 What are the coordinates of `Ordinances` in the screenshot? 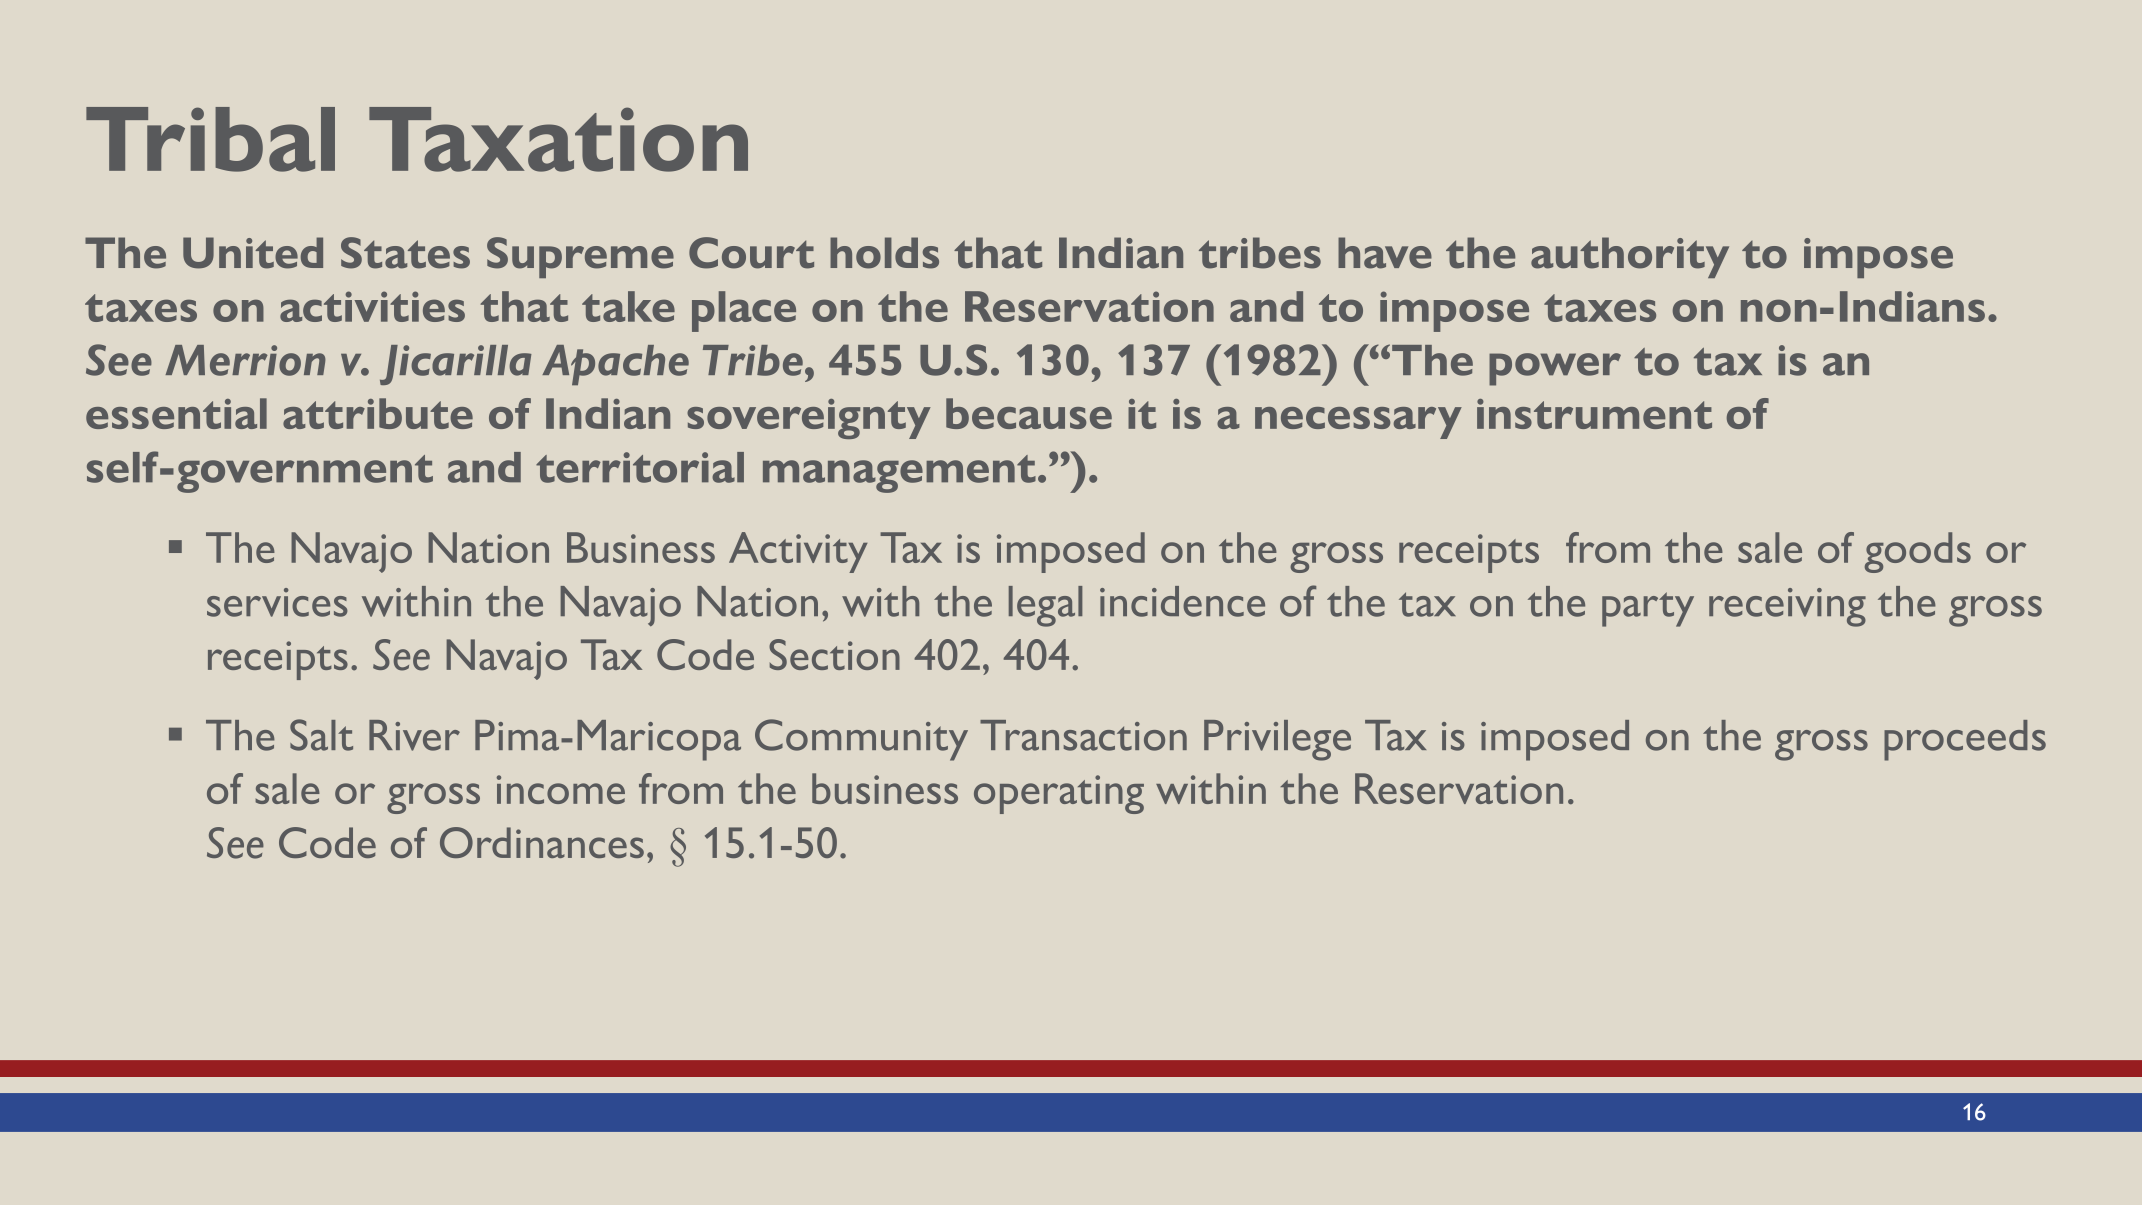 It's located at (542, 842).
